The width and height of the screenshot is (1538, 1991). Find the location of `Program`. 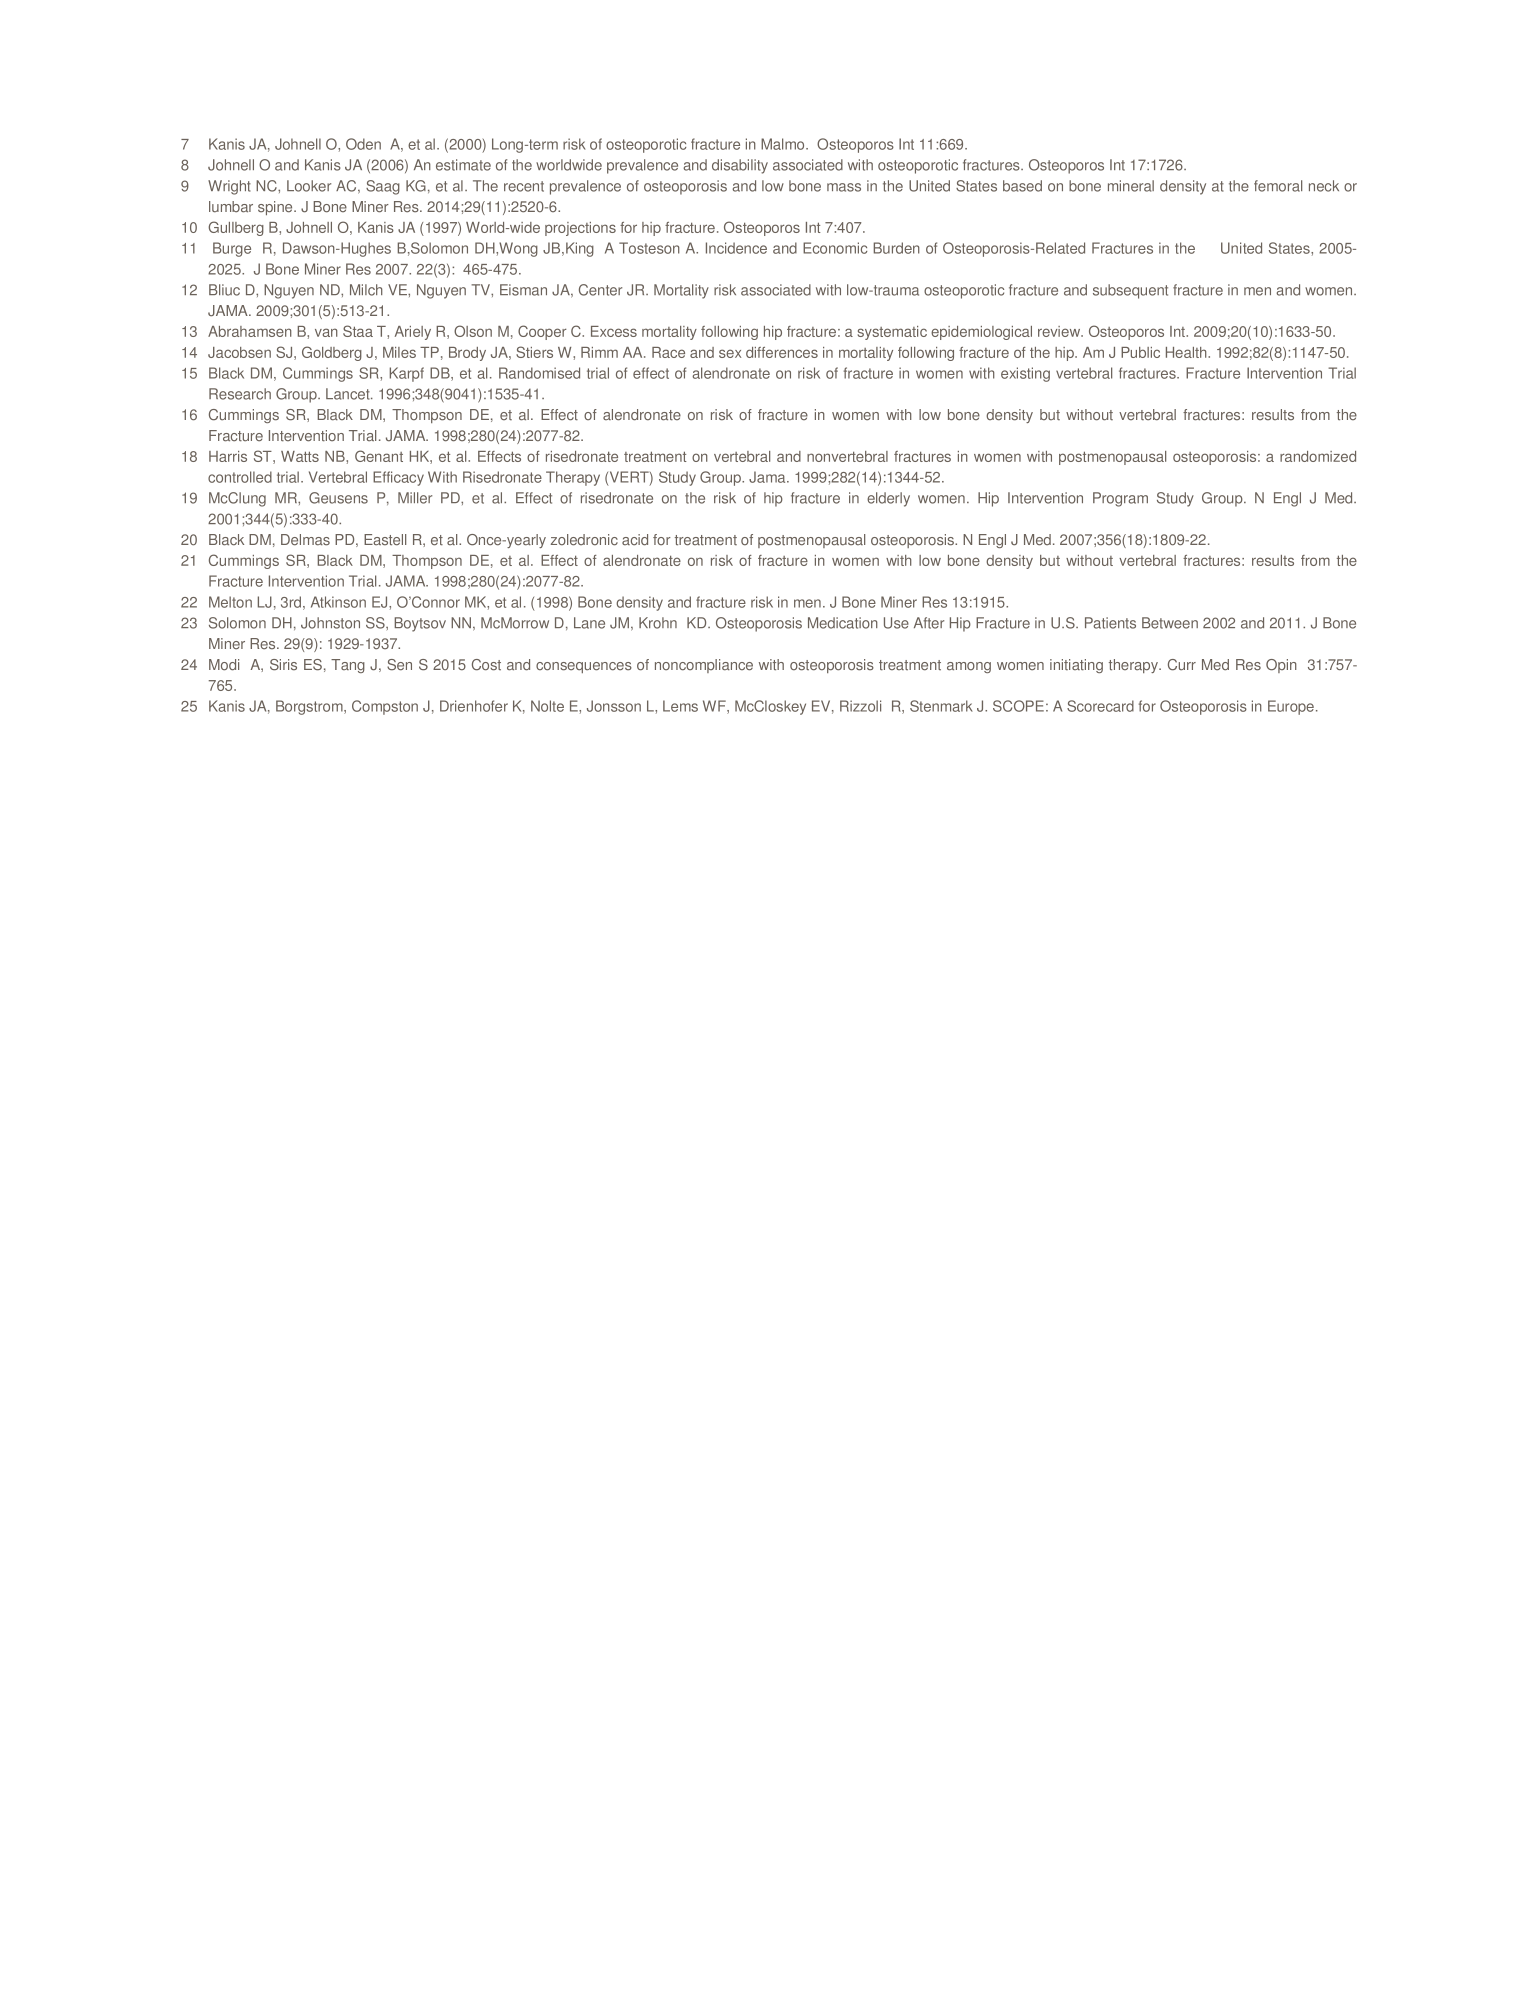

Program is located at coordinates (1120, 499).
